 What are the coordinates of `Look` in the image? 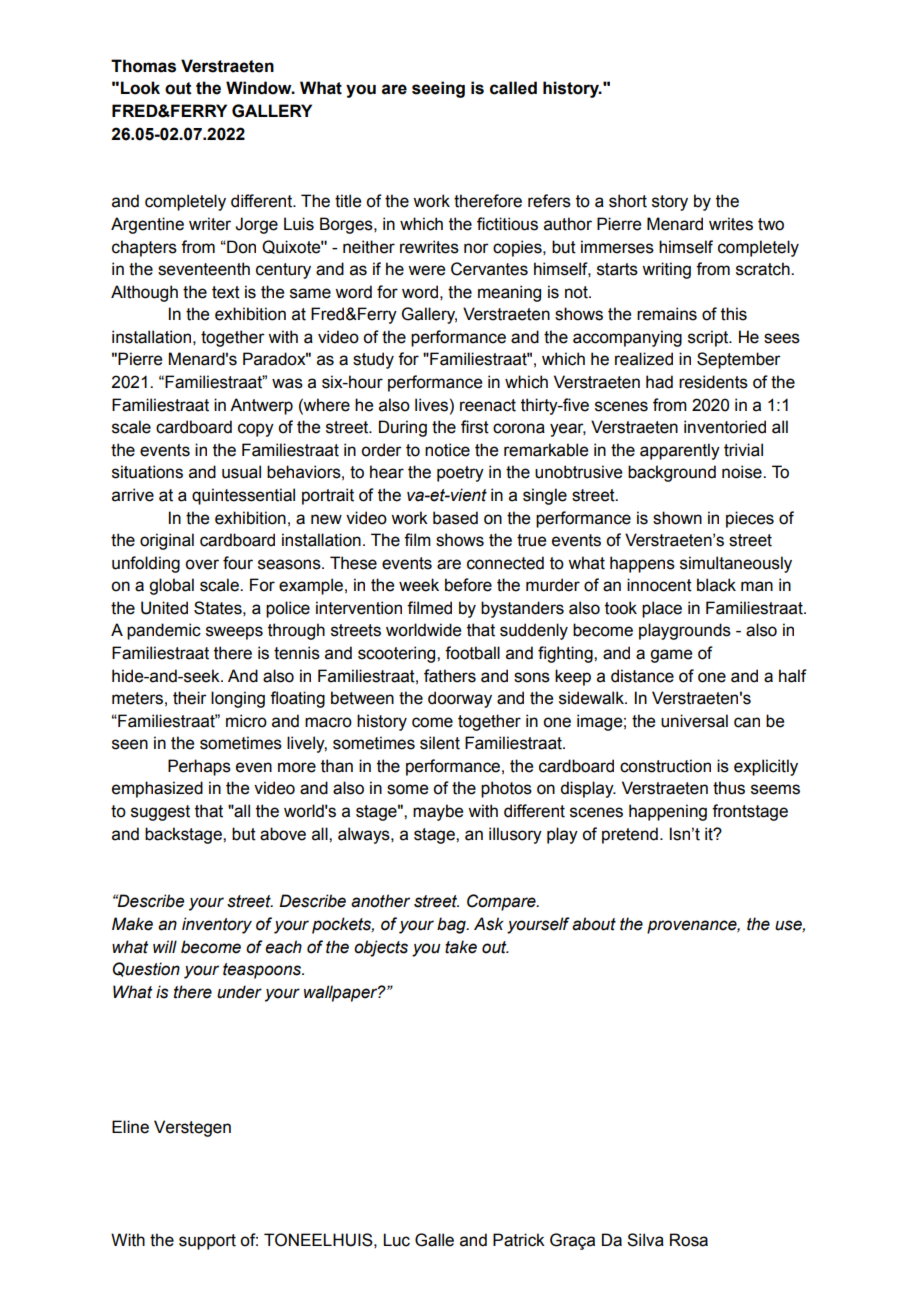 It's located at (140, 88).
